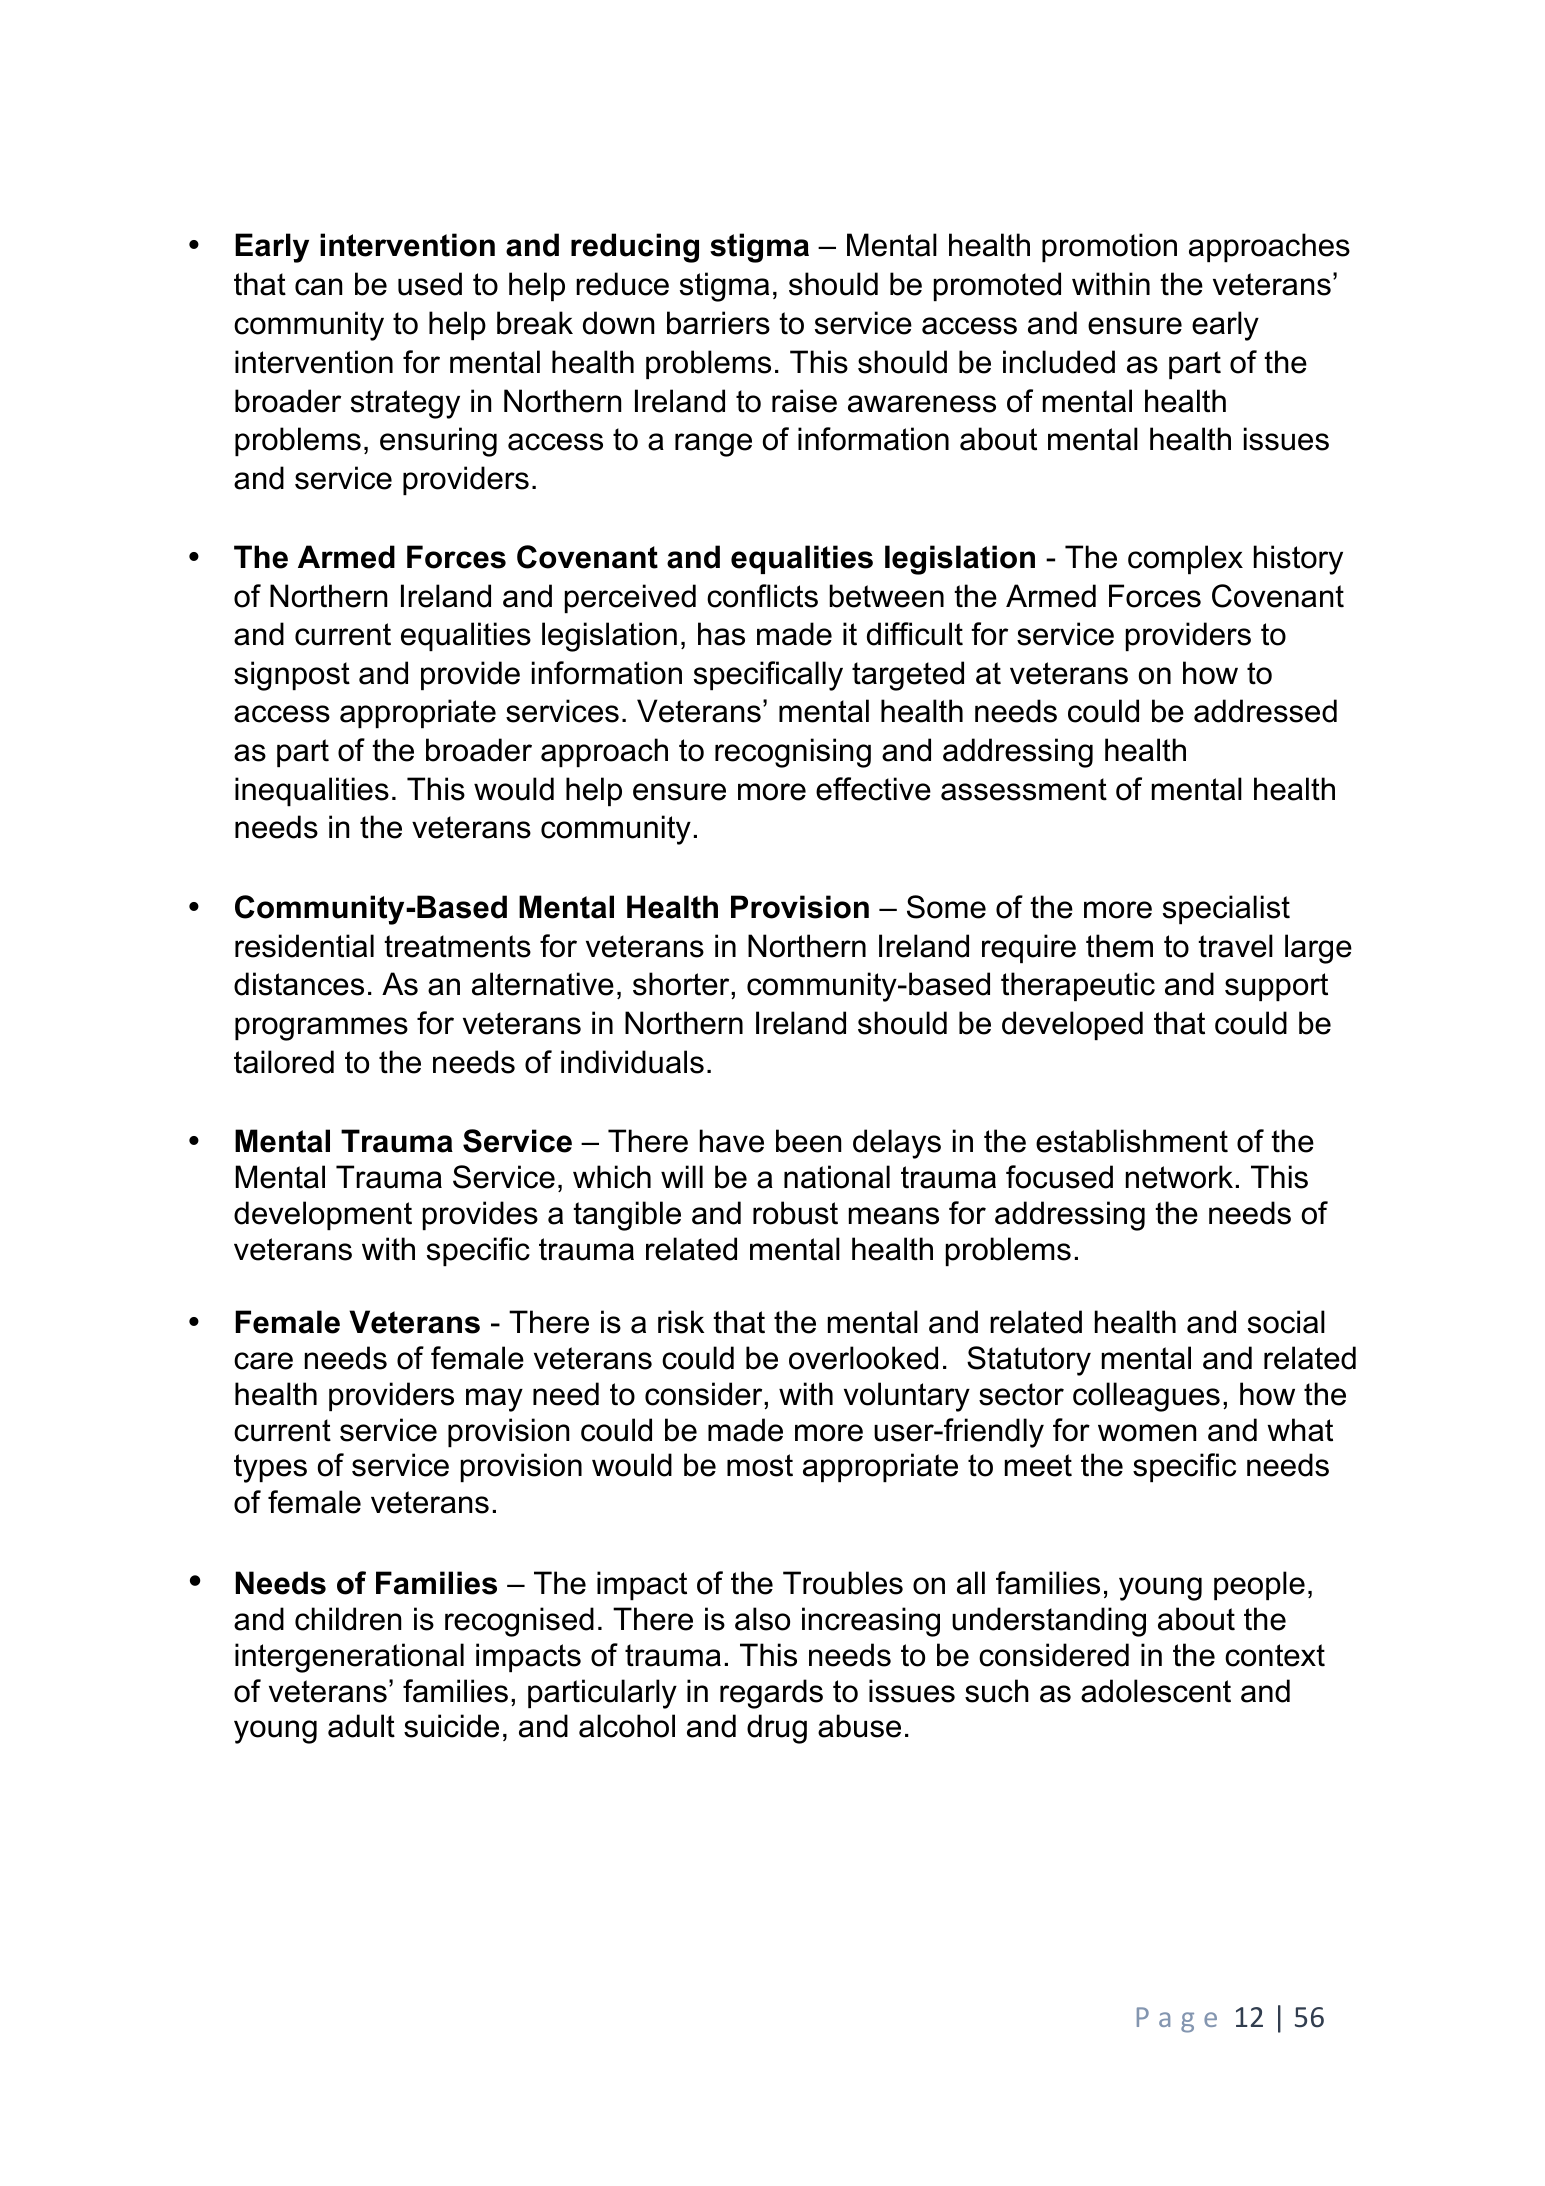  I want to click on barriers, so click(718, 323).
